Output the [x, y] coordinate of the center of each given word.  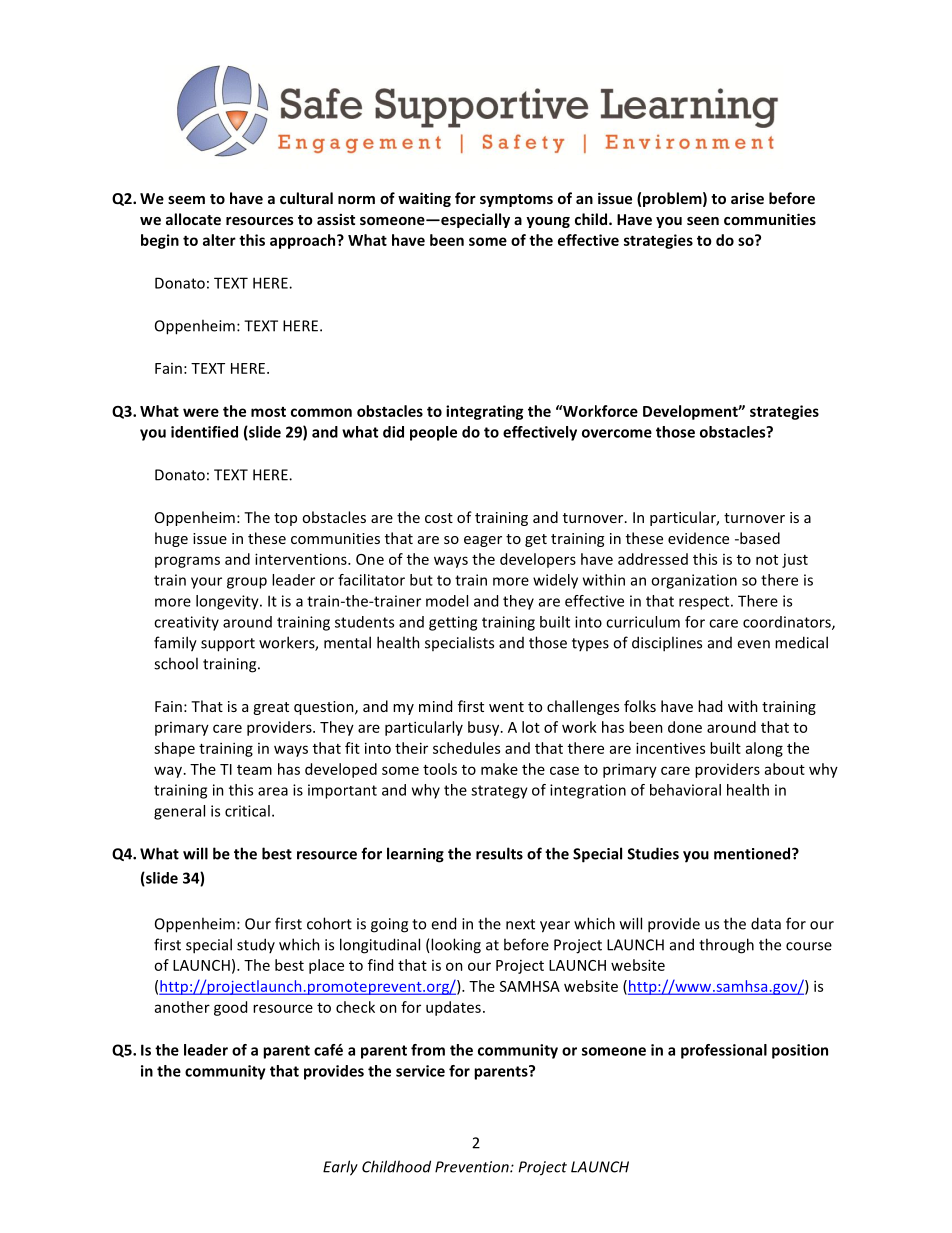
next [520, 924]
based [759, 538]
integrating [484, 412]
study [256, 945]
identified [204, 432]
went [506, 707]
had [710, 706]
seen [703, 221]
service [420, 1071]
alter [219, 240]
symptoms [516, 200]
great [271, 708]
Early [340, 1168]
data [766, 923]
